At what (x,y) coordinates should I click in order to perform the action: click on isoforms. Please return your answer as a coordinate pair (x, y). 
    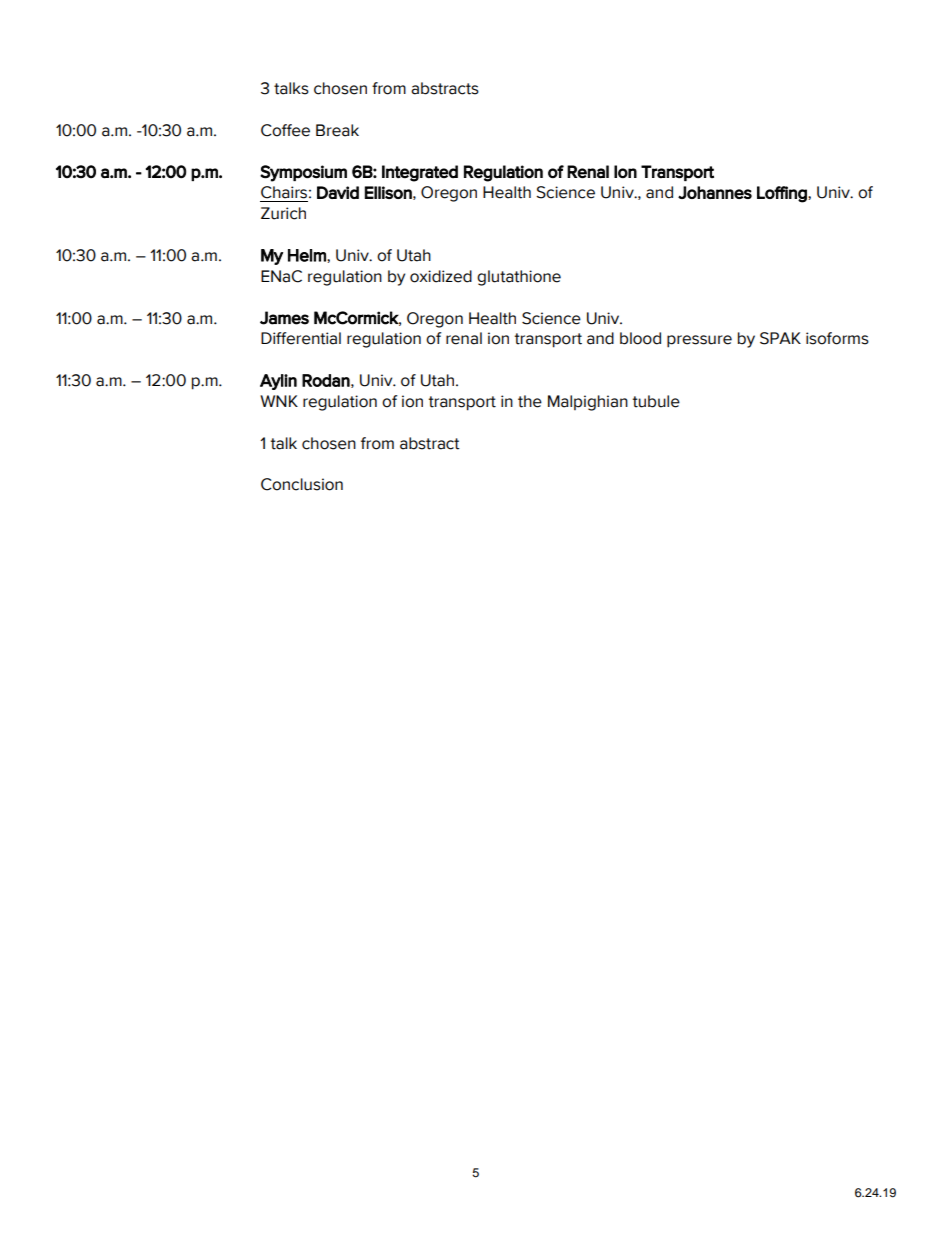
    Looking at the image, I should click on (837, 338).
